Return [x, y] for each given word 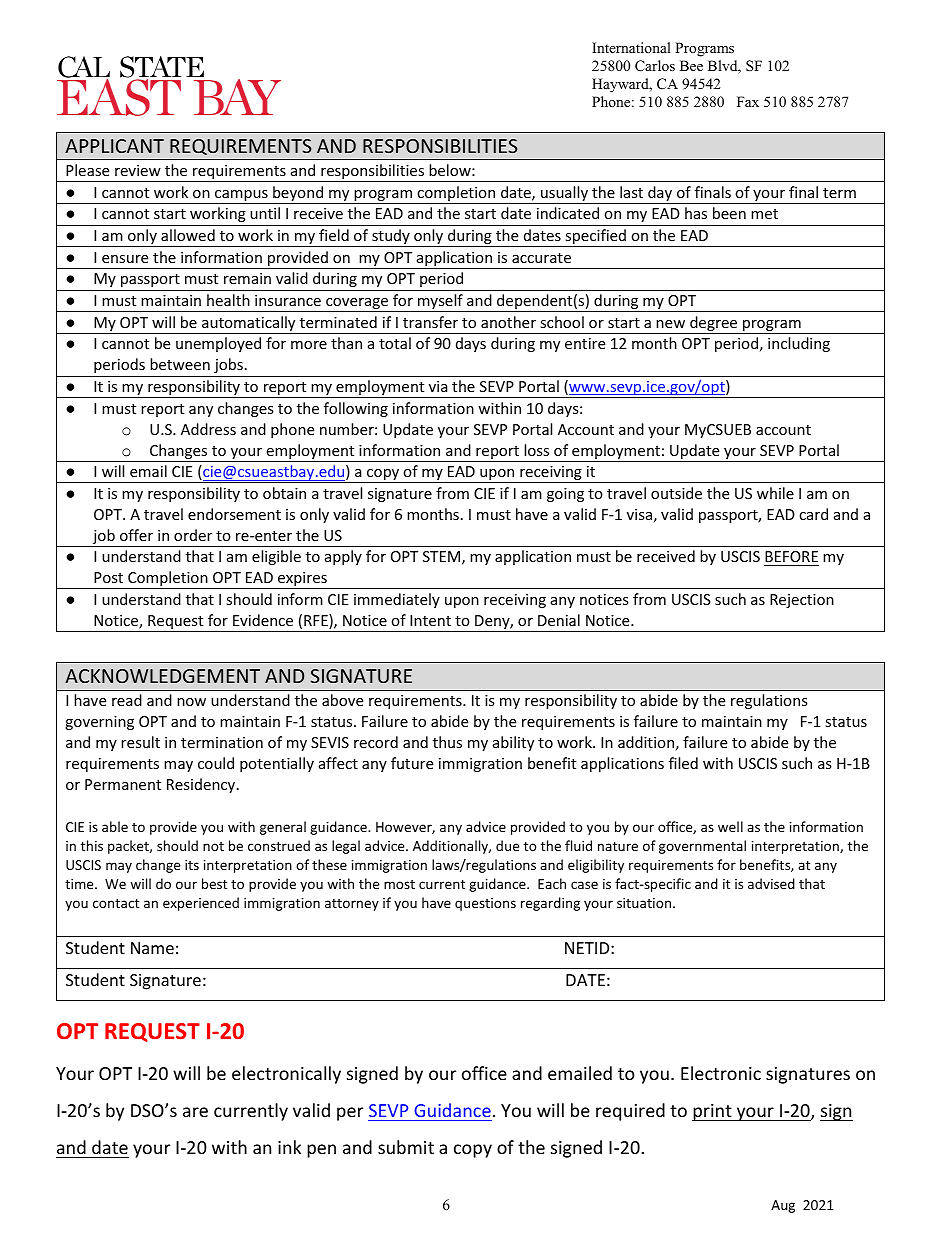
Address [208, 429]
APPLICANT [114, 146]
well [730, 826]
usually [564, 195]
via [438, 386]
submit [406, 1147]
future [412, 763]
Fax [748, 101]
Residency [202, 785]
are [195, 1112]
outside [676, 493]
